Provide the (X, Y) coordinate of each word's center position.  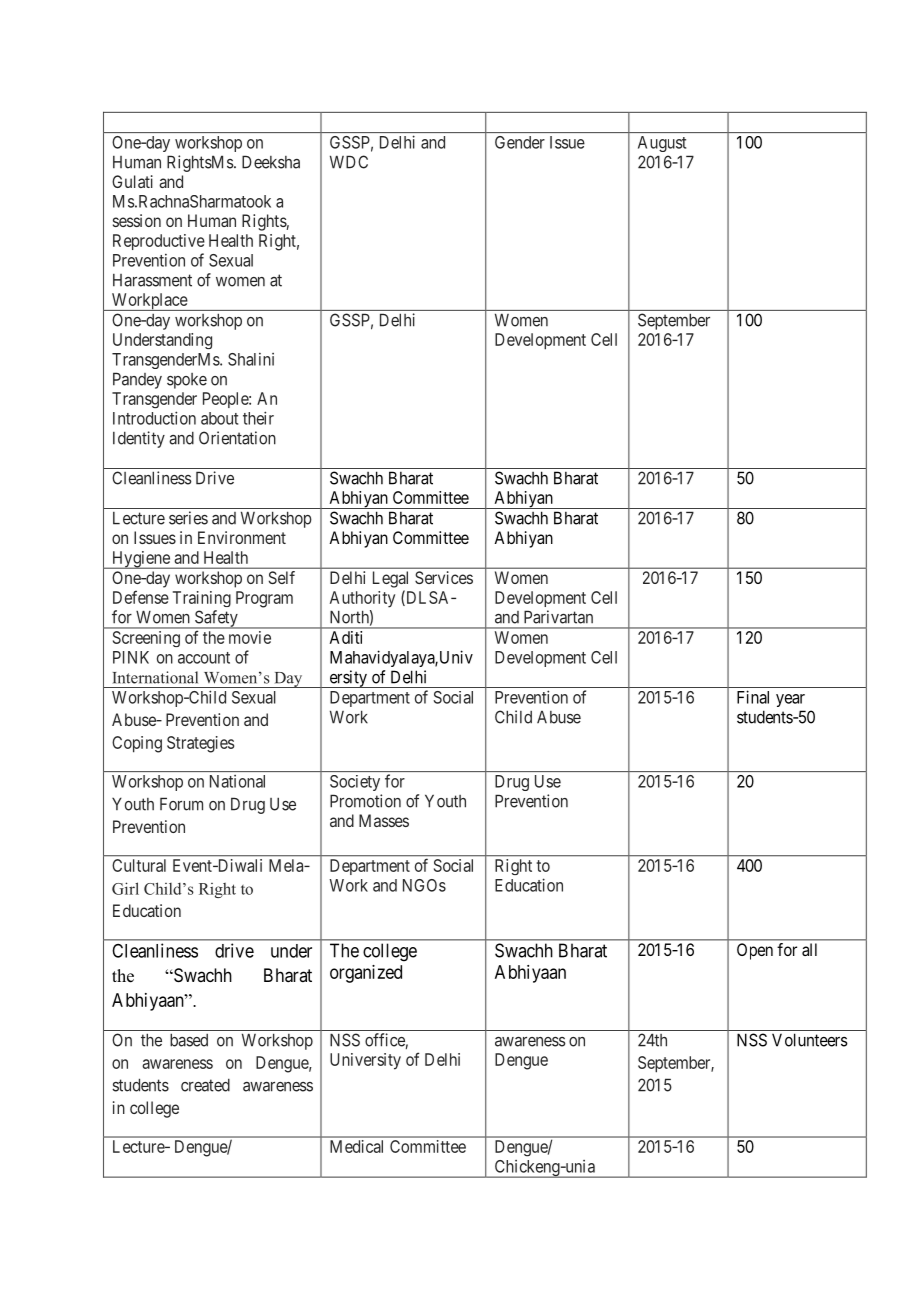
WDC (349, 162)
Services (444, 577)
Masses (384, 820)
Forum (181, 804)
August (662, 144)
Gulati (132, 181)
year (790, 700)
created (205, 1085)
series (188, 518)
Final (753, 697)
